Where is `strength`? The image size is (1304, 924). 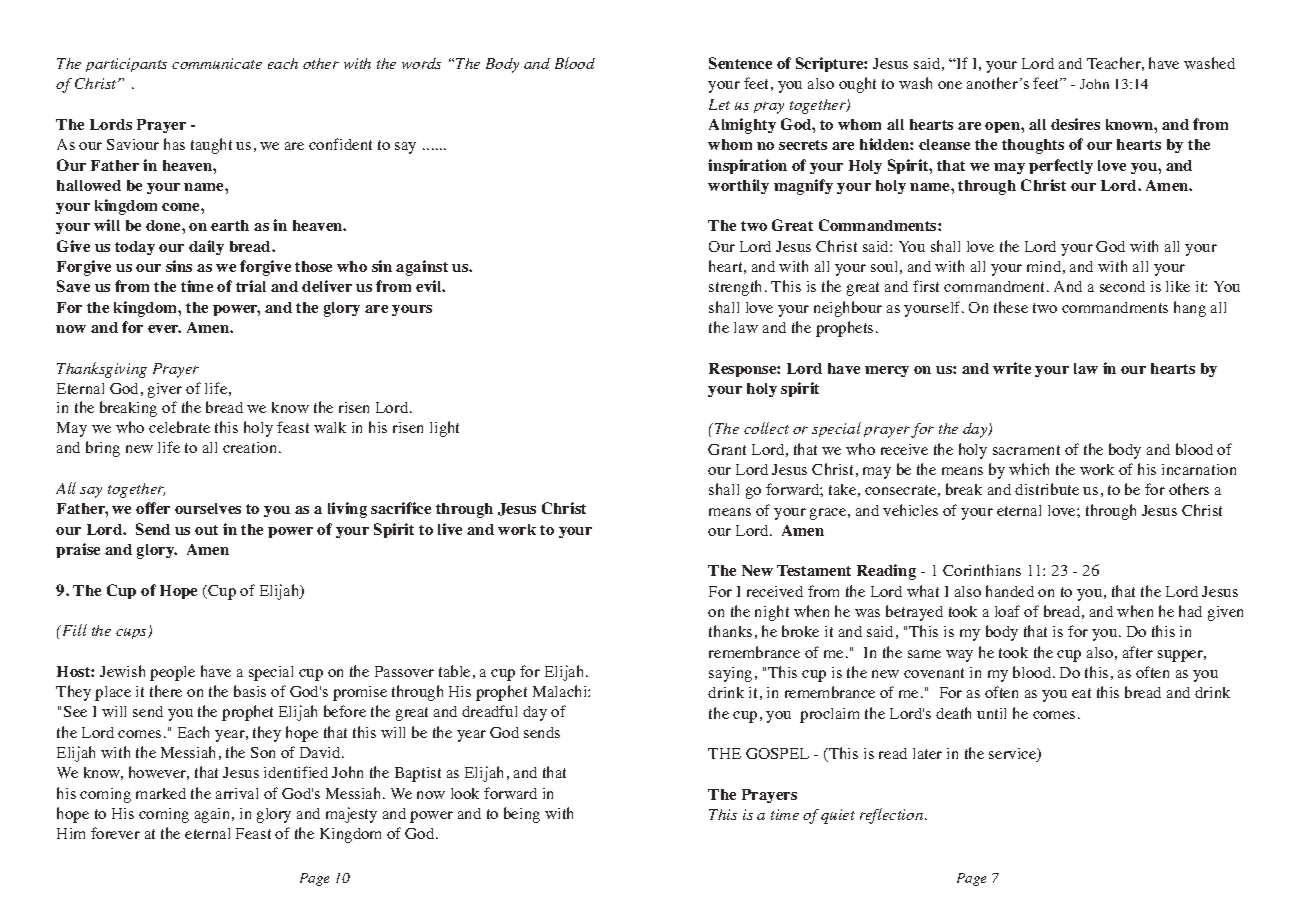 strength is located at coordinates (737, 288).
